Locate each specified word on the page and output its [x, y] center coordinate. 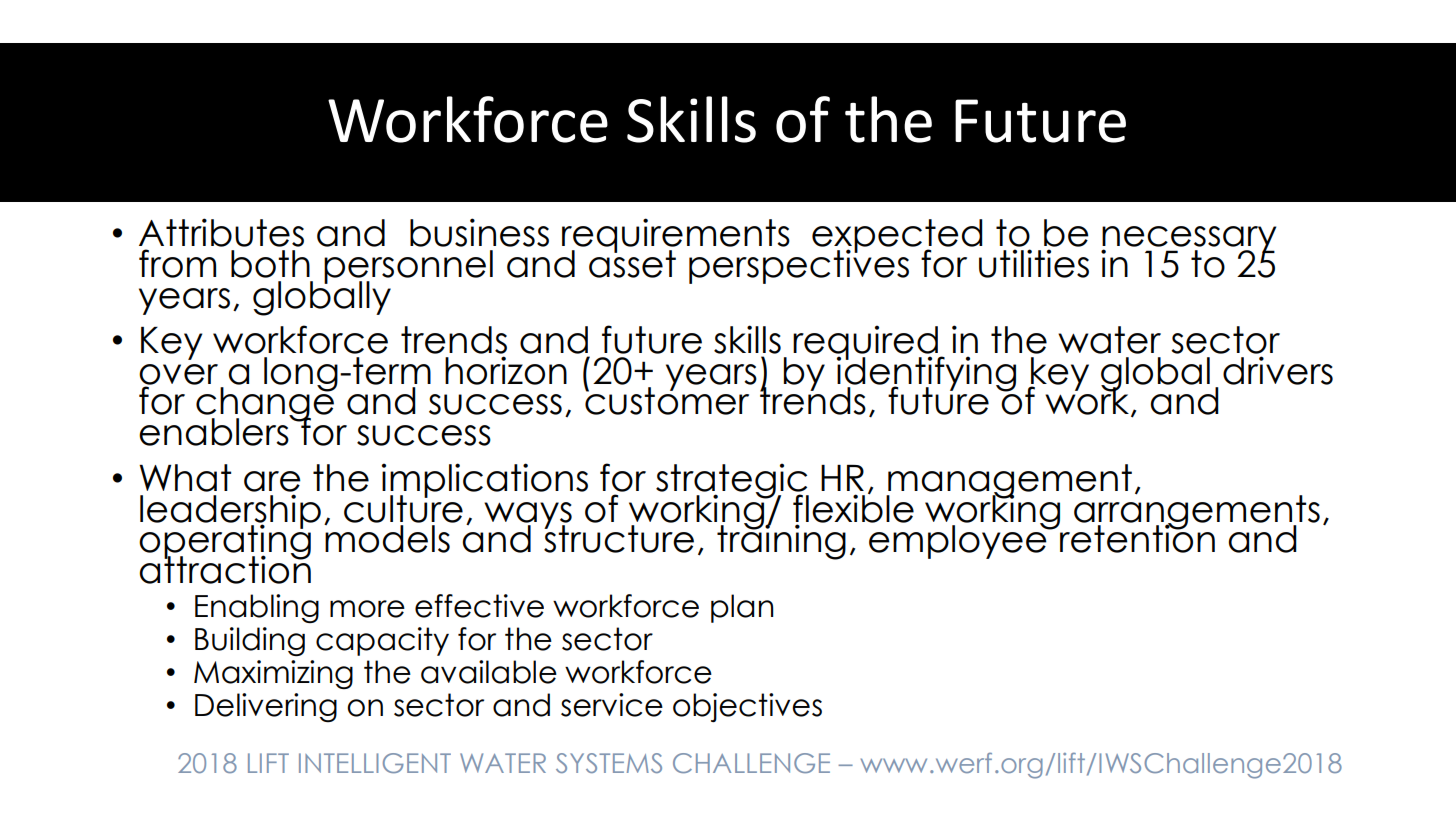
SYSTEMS [609, 763]
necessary [1188, 241]
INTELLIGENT [375, 763]
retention [1136, 537]
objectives [747, 707]
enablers [215, 431]
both [270, 264]
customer [666, 400]
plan [742, 608]
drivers [1278, 370]
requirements [676, 237]
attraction [225, 568]
